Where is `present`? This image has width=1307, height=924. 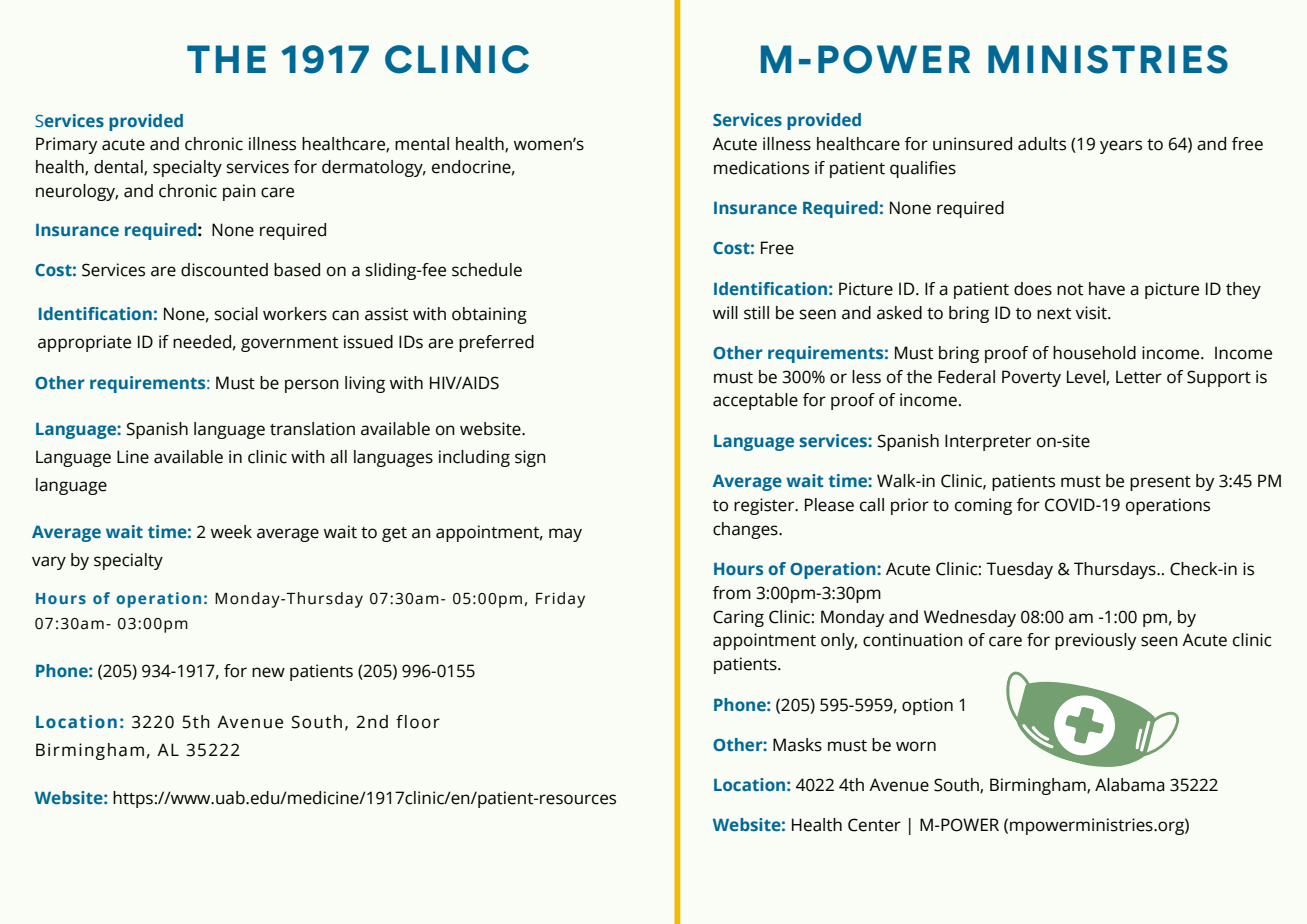 present is located at coordinates (1160, 483).
